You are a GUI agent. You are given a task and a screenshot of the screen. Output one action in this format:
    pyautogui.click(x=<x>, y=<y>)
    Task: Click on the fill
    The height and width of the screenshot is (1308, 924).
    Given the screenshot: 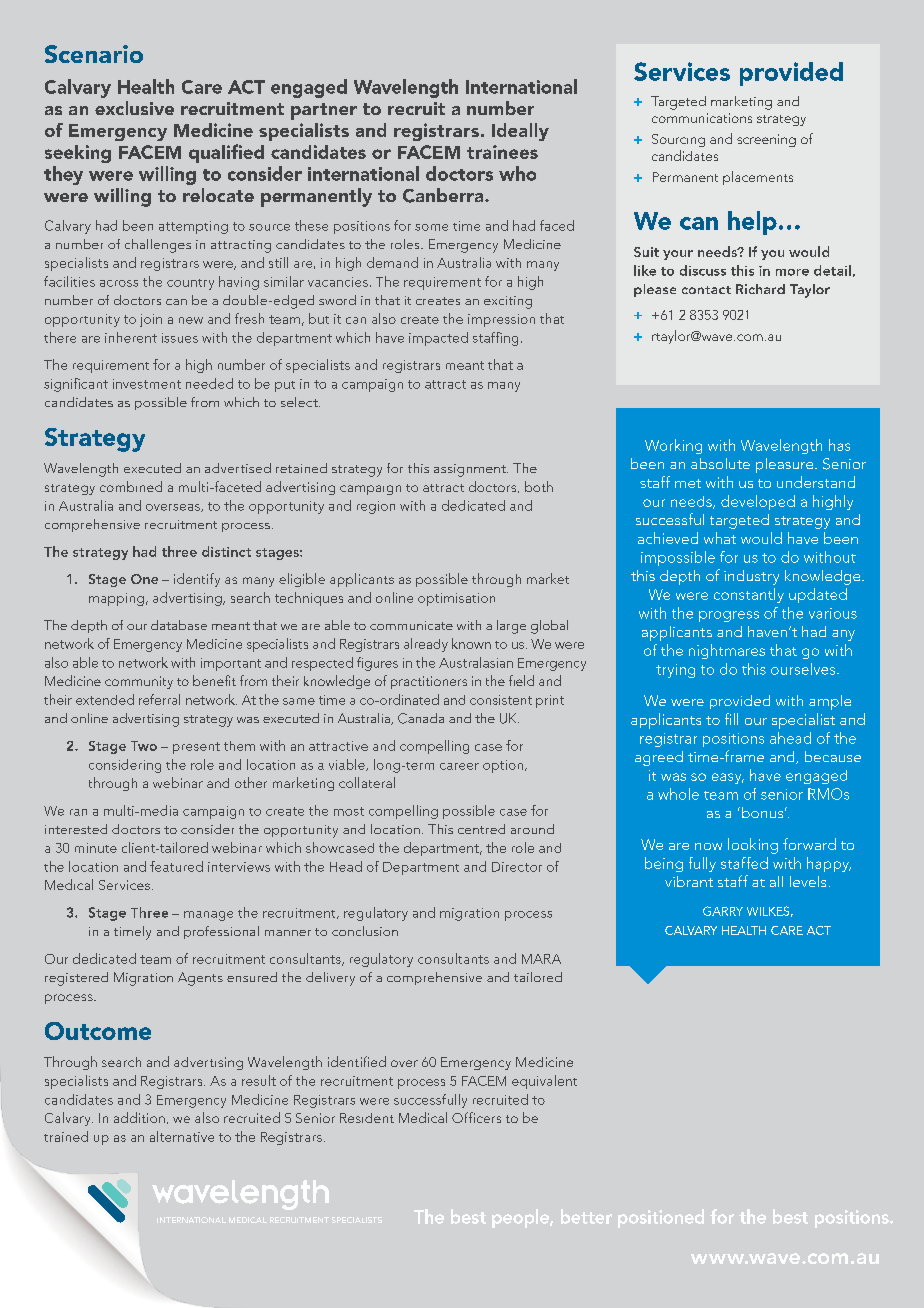 What is the action you would take?
    pyautogui.click(x=731, y=719)
